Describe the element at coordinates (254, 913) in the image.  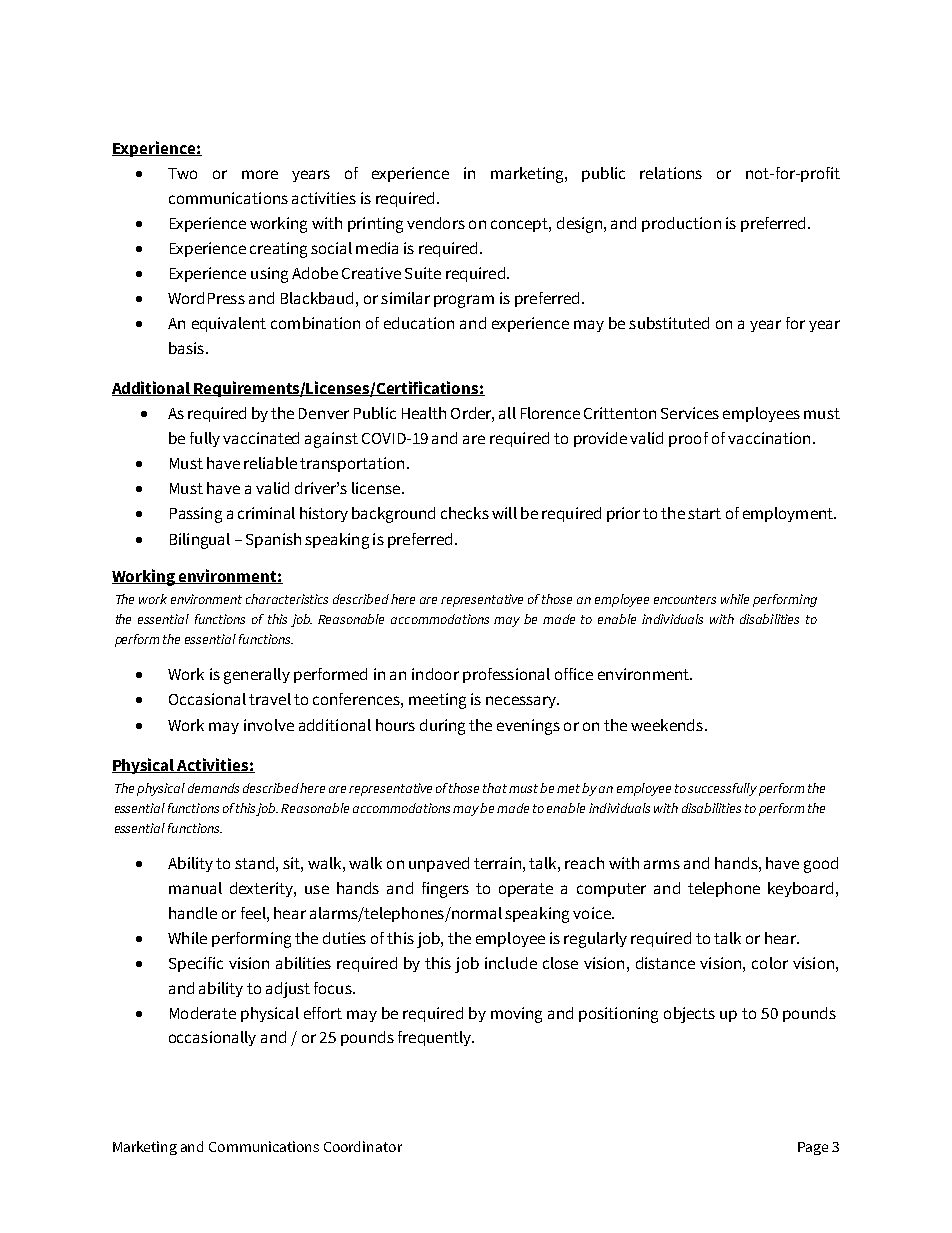
I see `feel` at that location.
